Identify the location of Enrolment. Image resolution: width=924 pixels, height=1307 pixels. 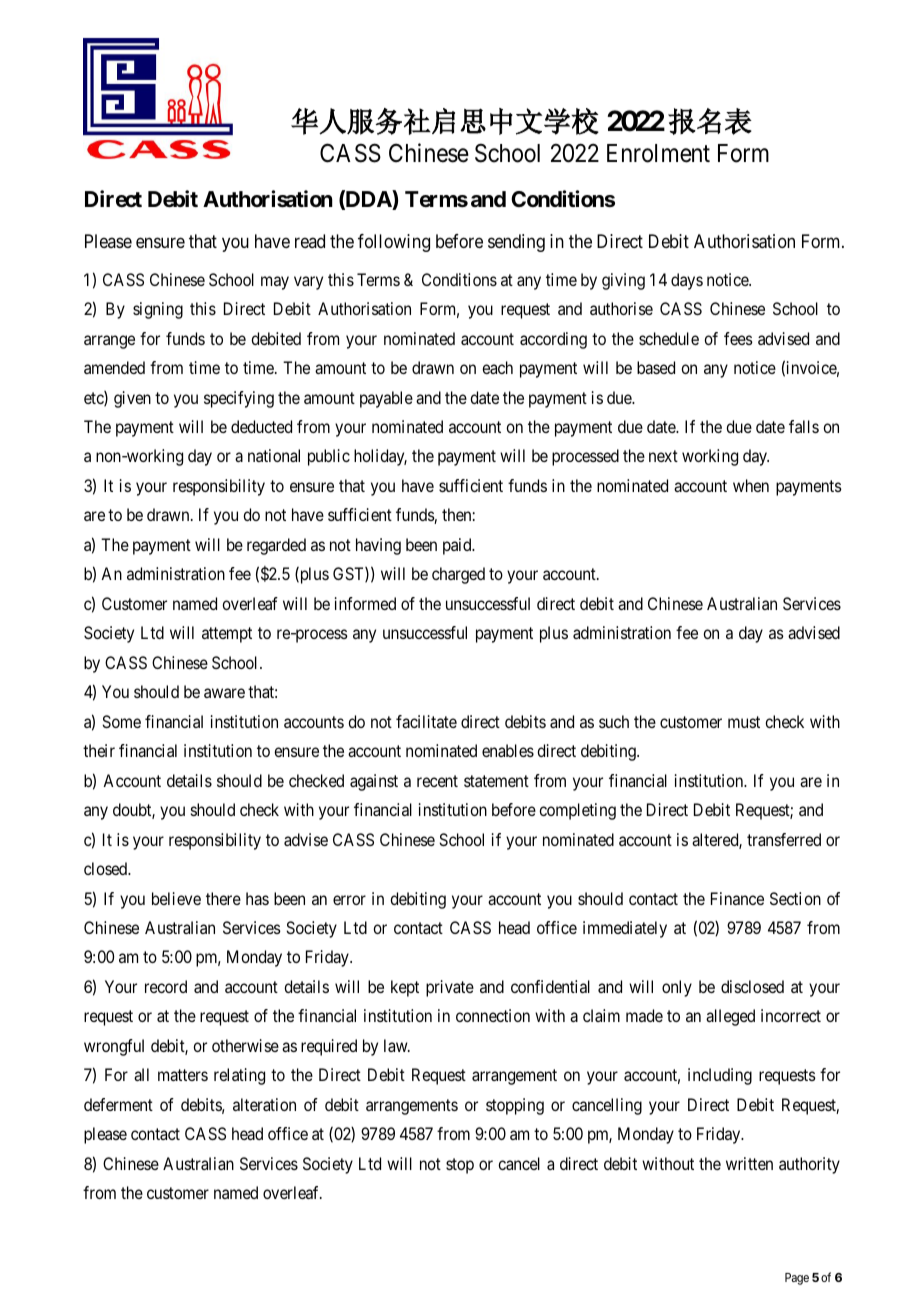
(658, 153).
